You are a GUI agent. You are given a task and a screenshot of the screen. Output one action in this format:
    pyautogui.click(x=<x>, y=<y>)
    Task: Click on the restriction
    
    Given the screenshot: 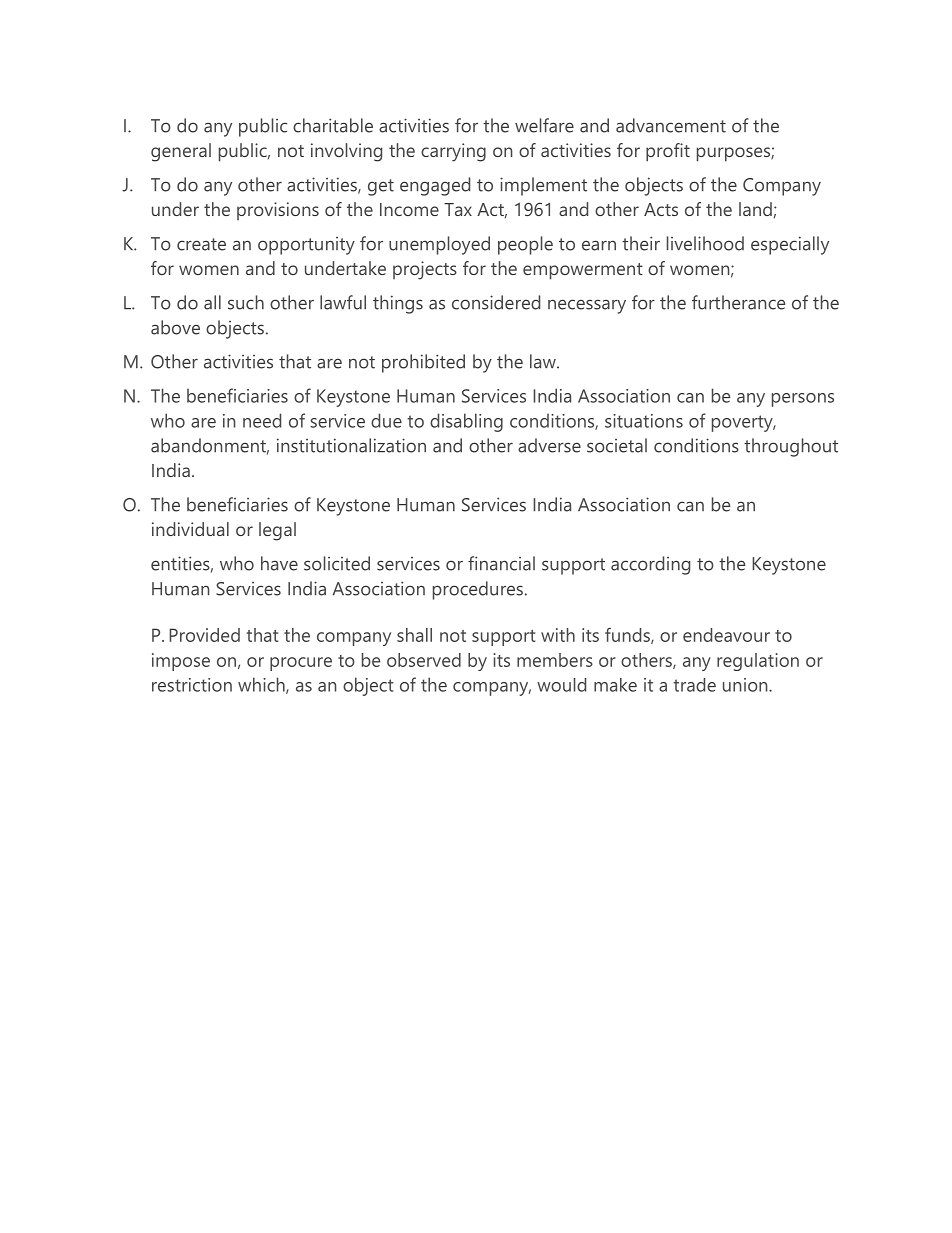 What is the action you would take?
    pyautogui.click(x=192, y=685)
